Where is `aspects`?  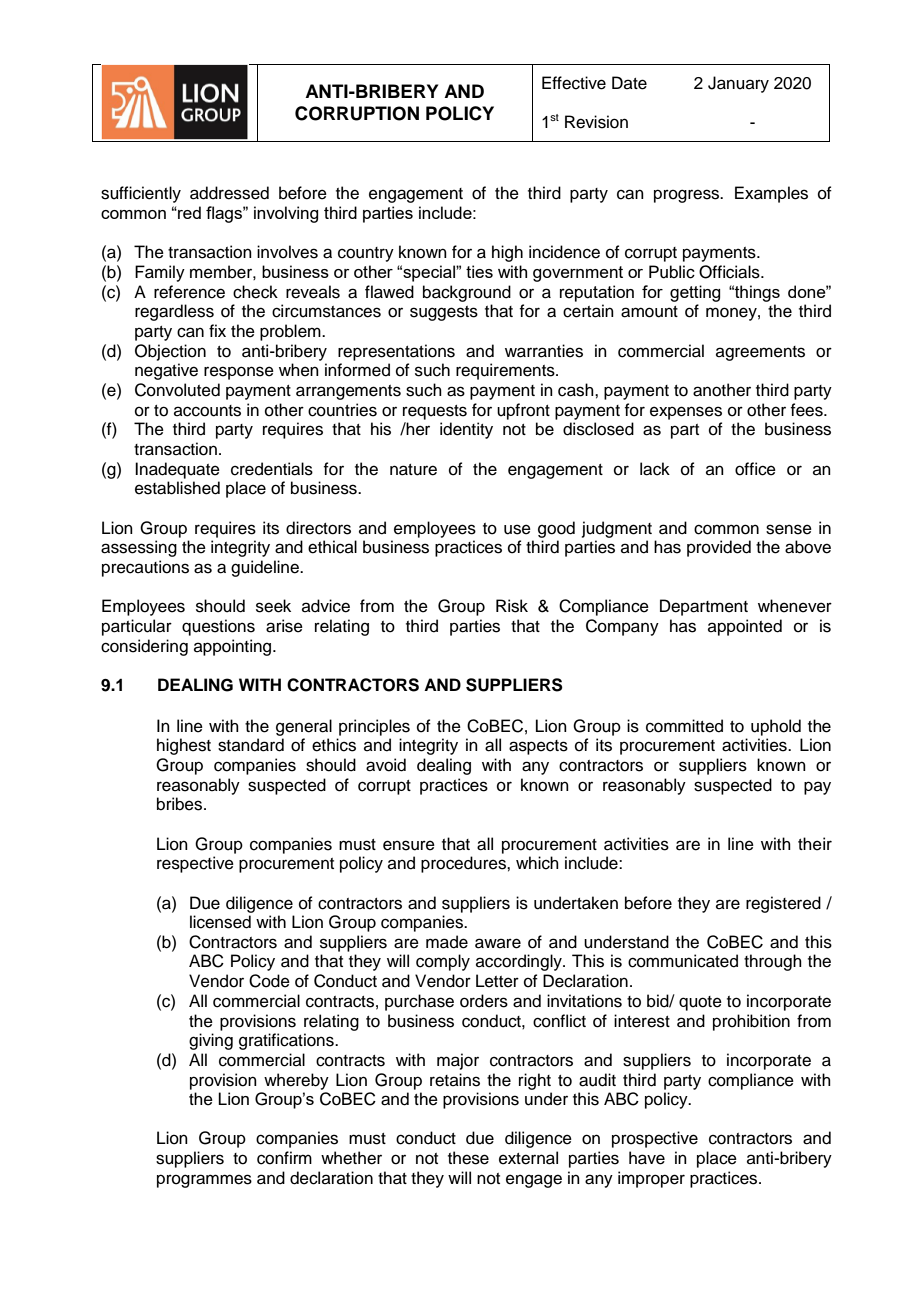
aspects is located at coordinates (538, 747).
